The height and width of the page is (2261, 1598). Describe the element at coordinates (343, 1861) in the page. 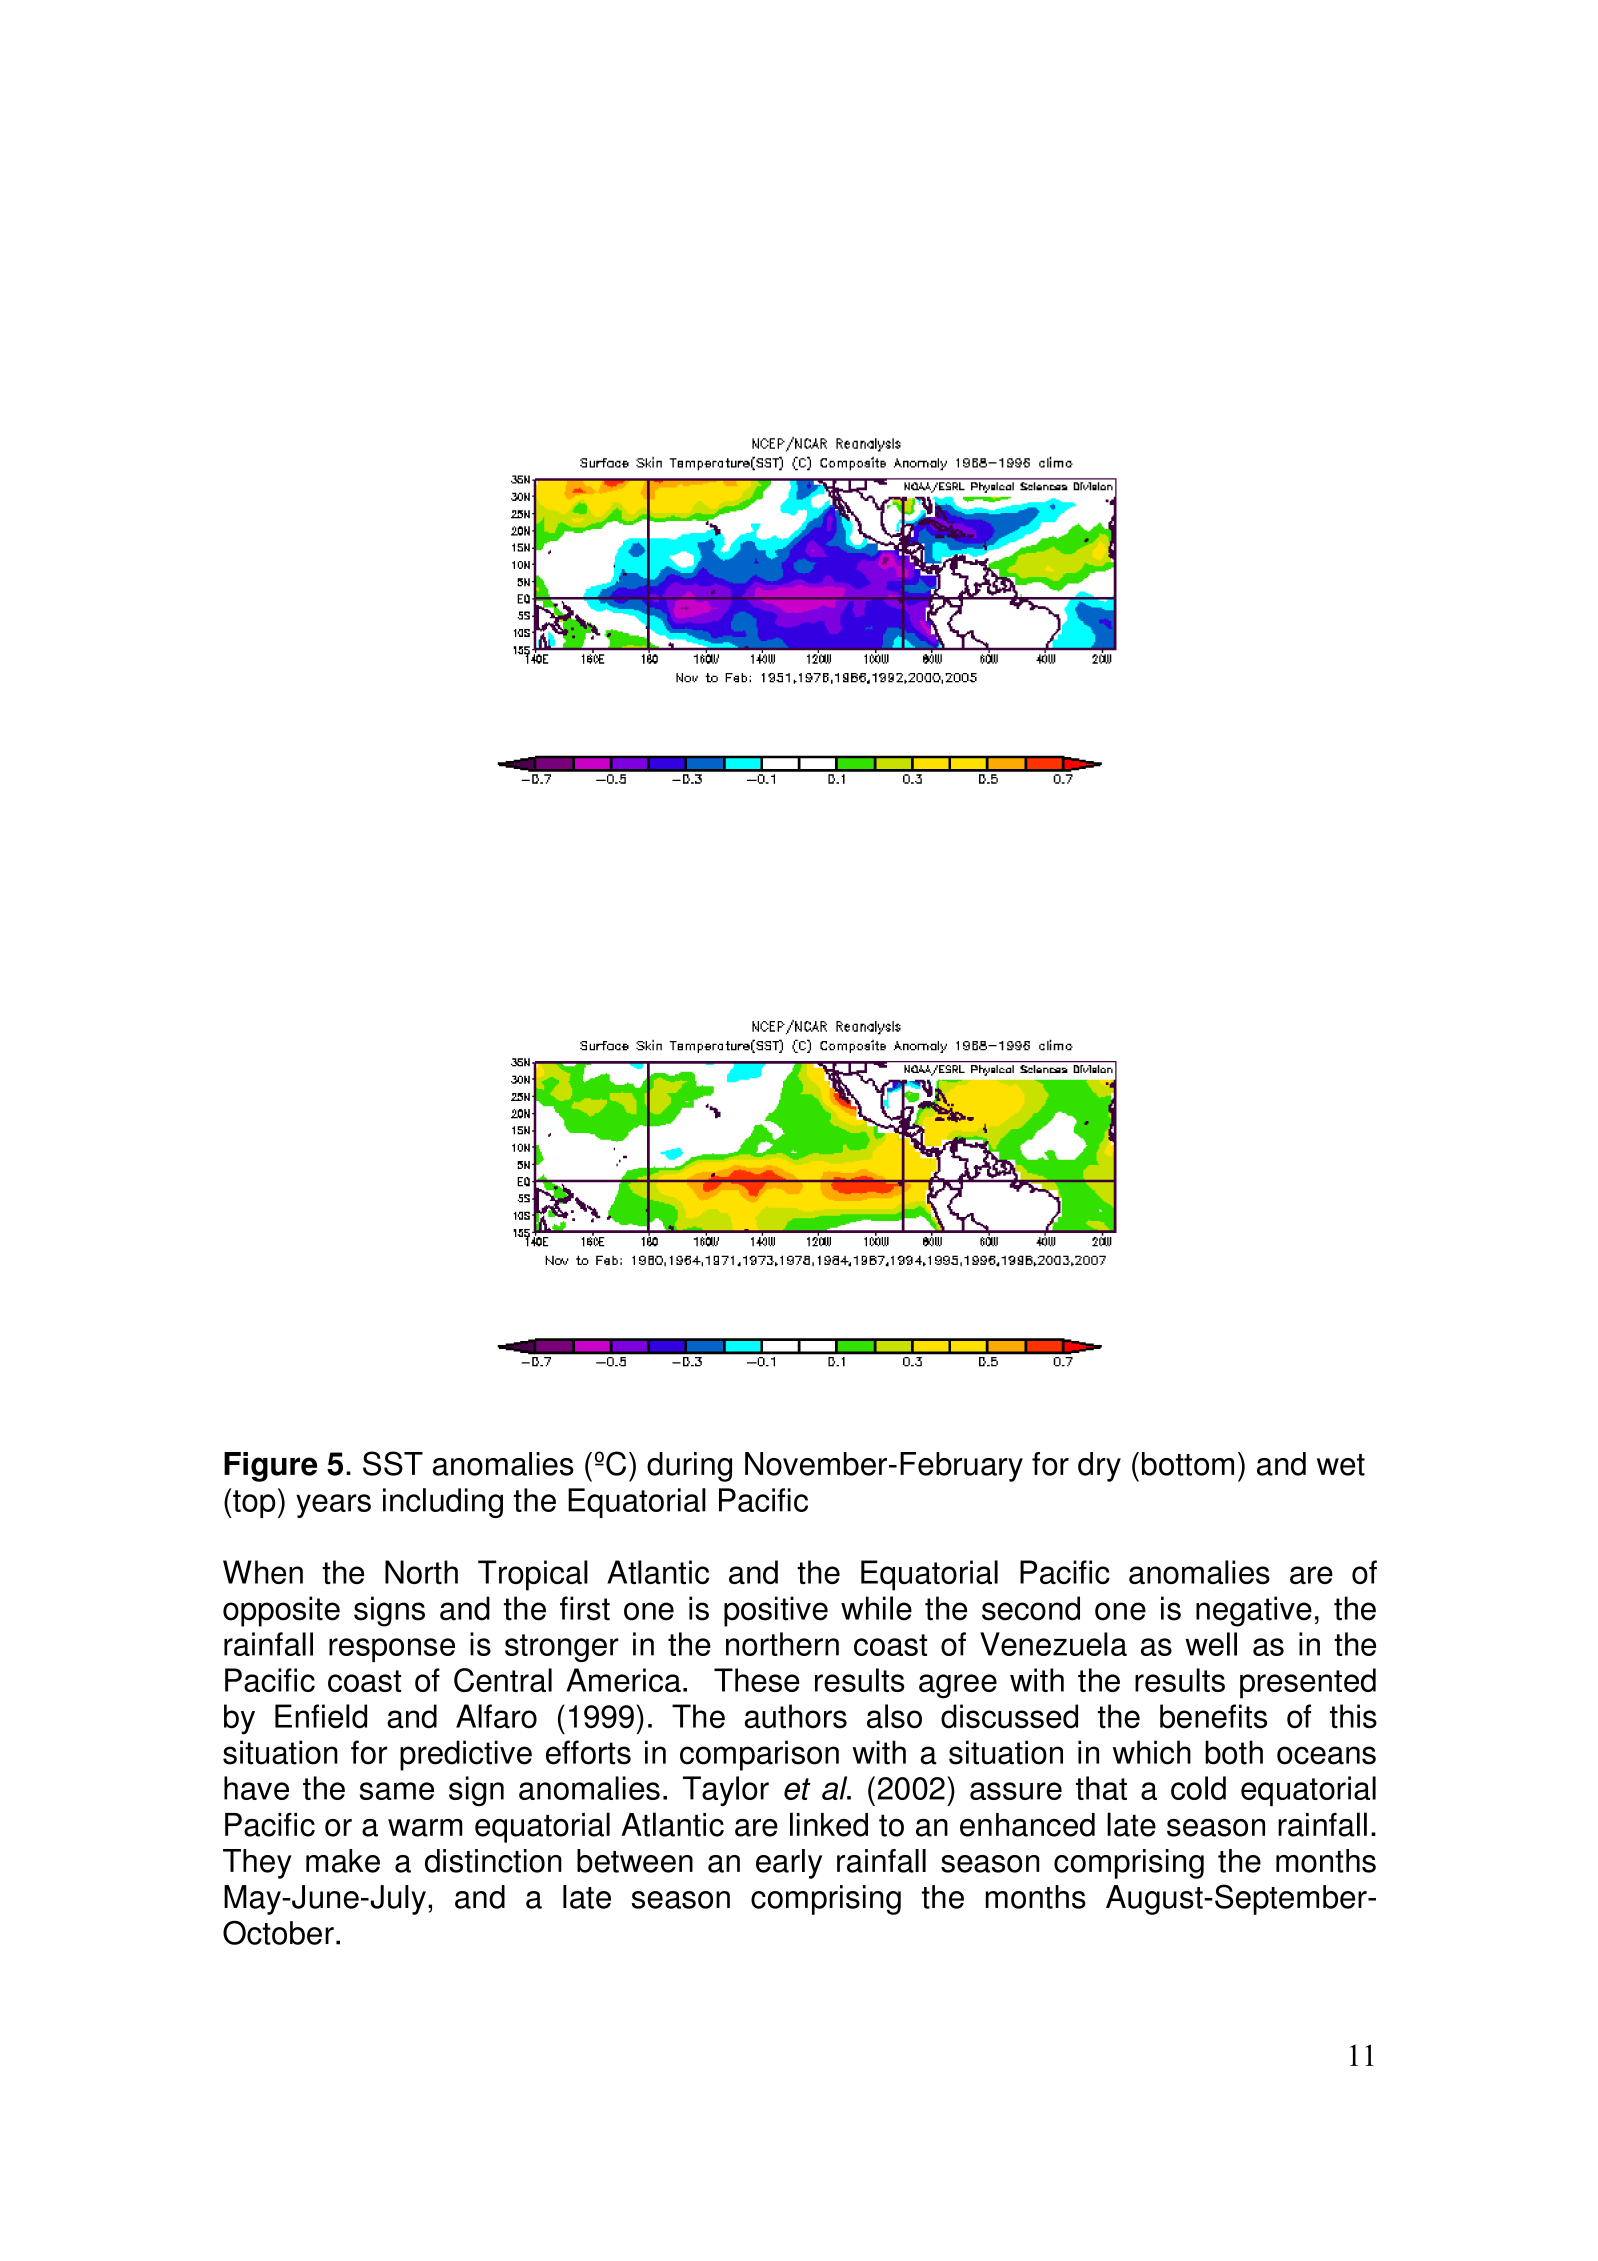

I see `make` at that location.
